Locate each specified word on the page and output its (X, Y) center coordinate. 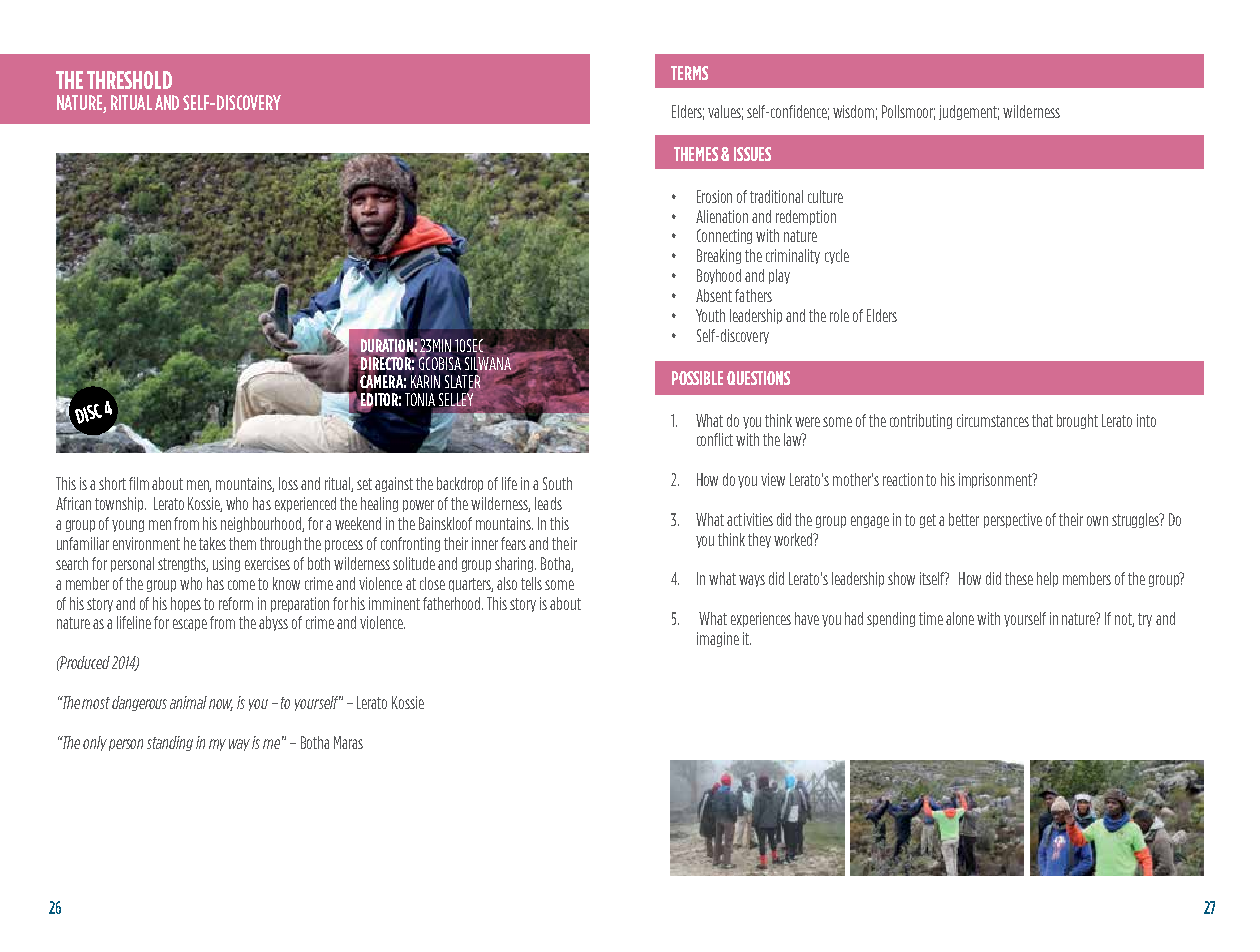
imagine (718, 639)
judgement (969, 112)
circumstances (993, 420)
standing (170, 743)
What (709, 420)
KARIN (425, 381)
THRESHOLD (129, 80)
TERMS (689, 73)
